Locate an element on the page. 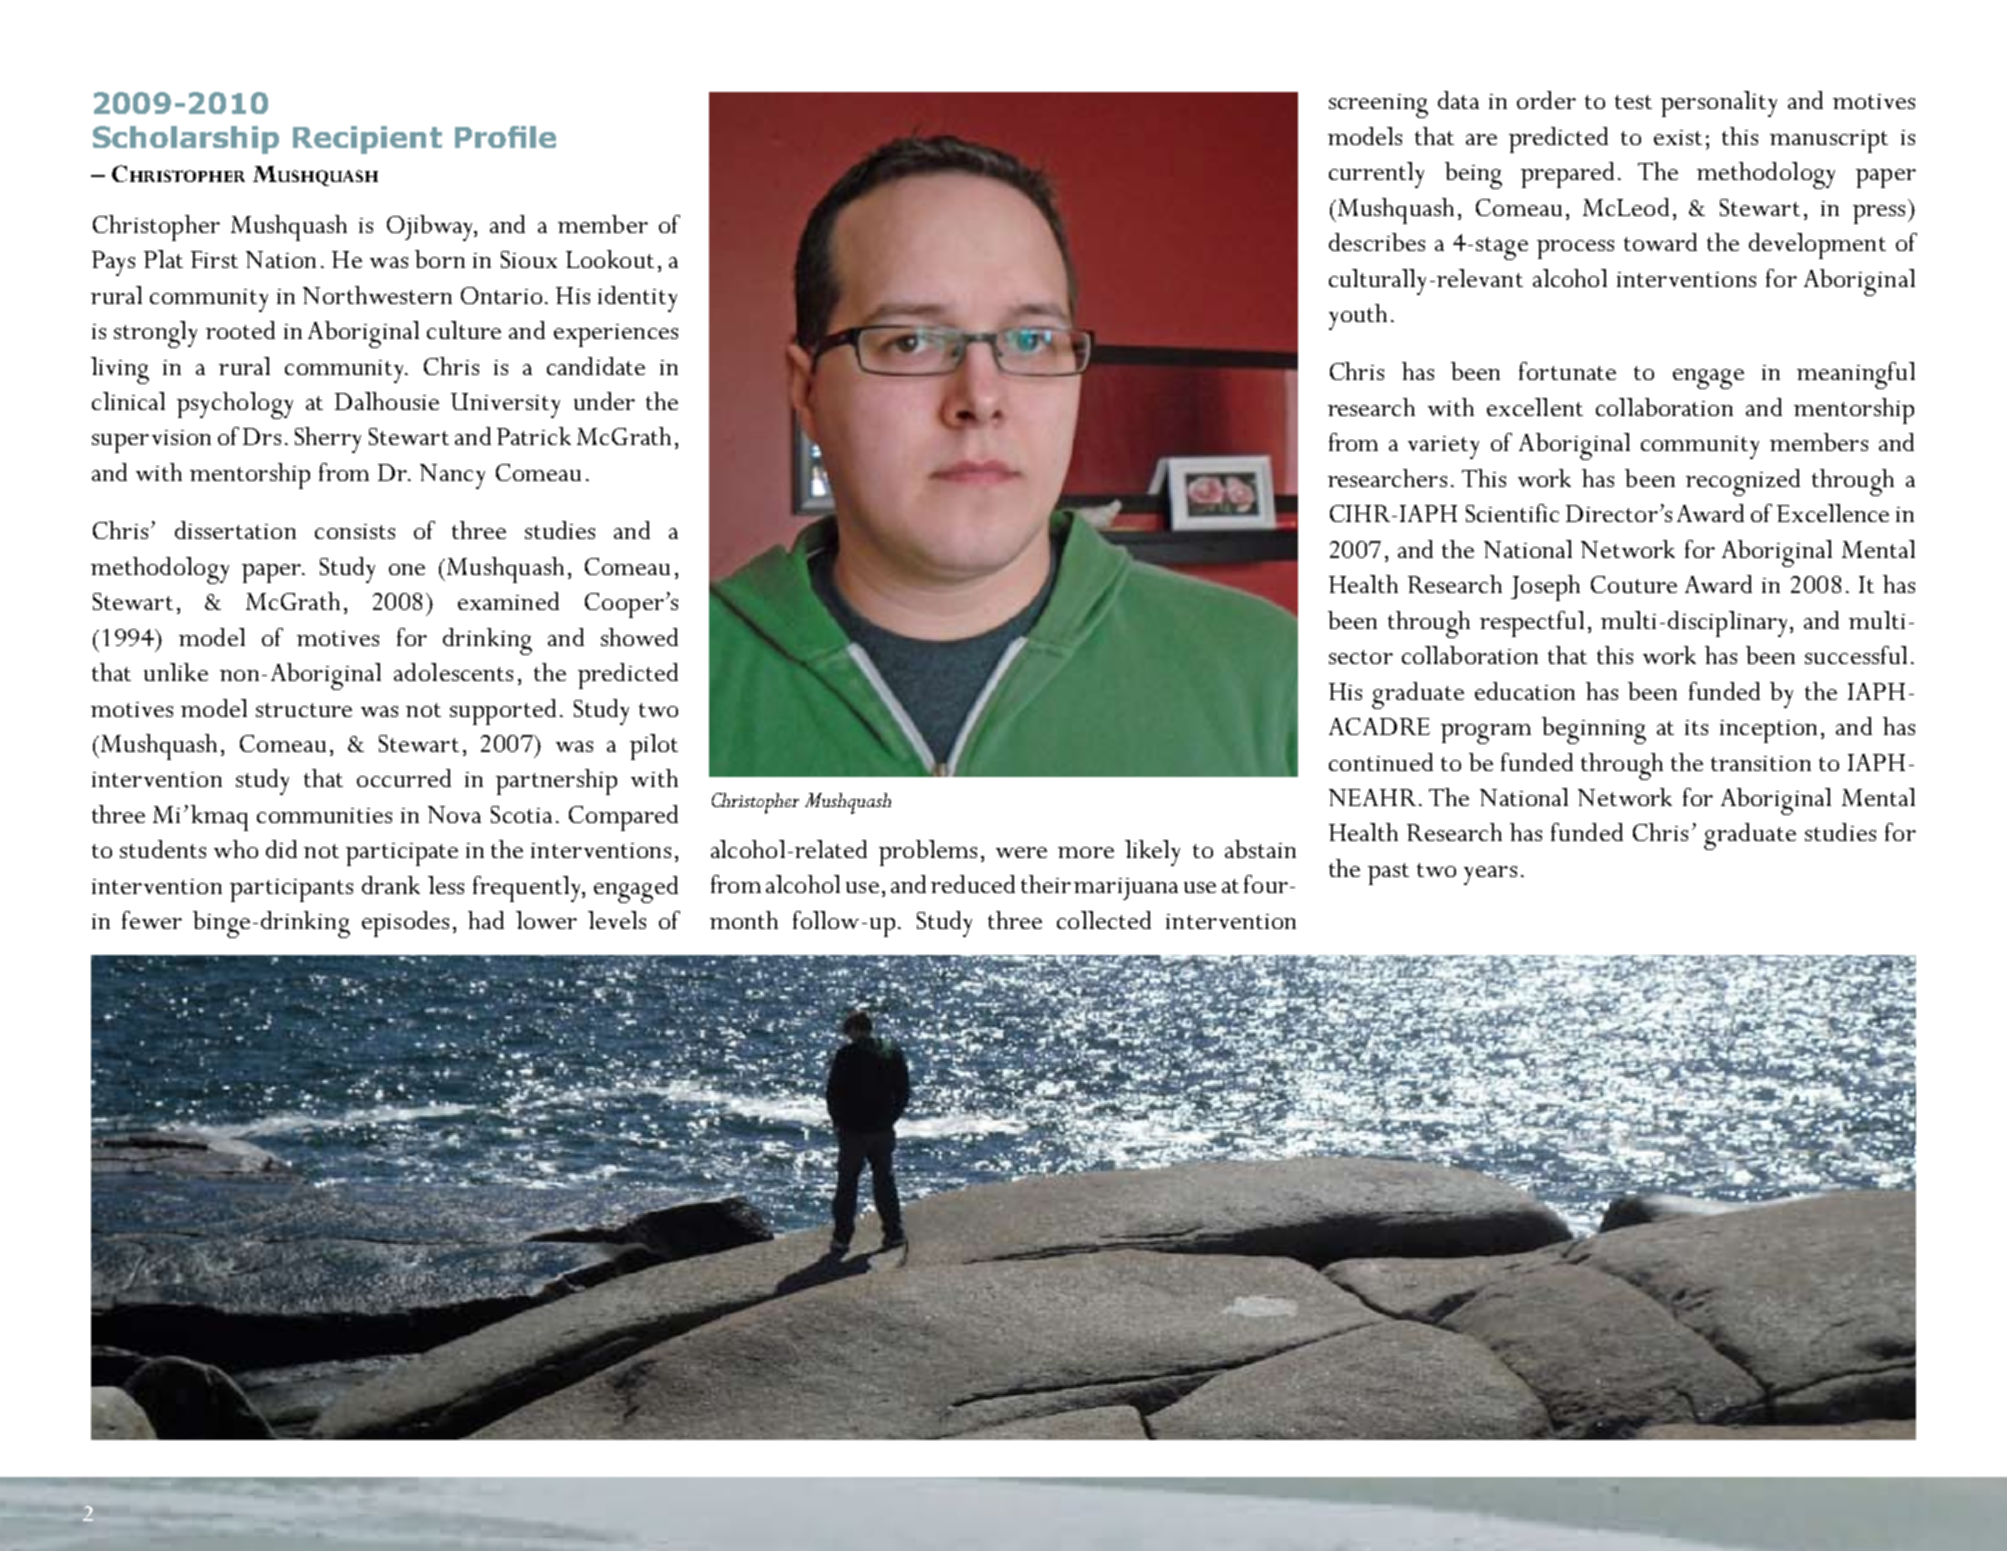  exist is located at coordinates (1678, 137).
